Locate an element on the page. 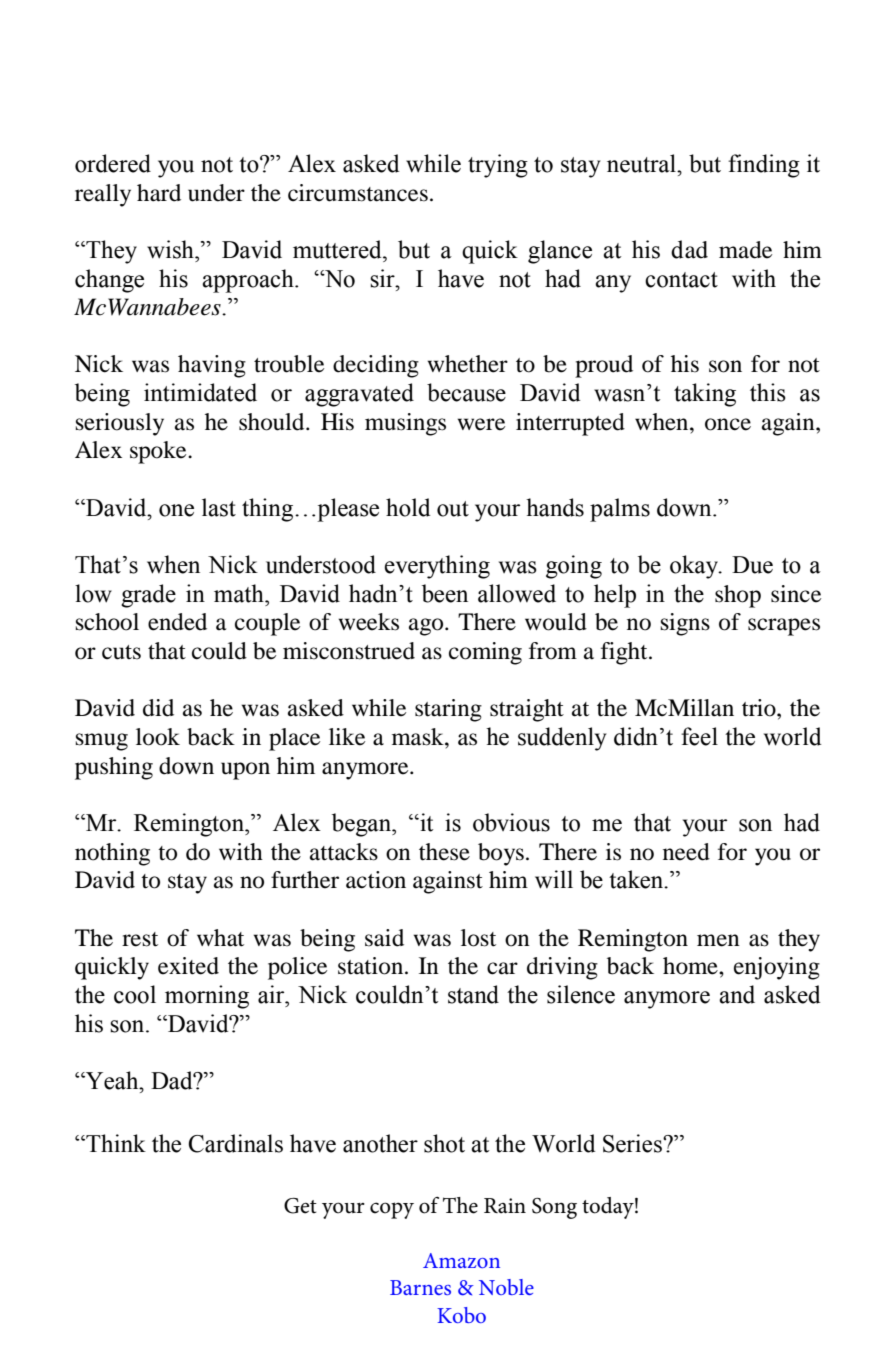 The image size is (896, 1345). lost is located at coordinates (478, 938).
